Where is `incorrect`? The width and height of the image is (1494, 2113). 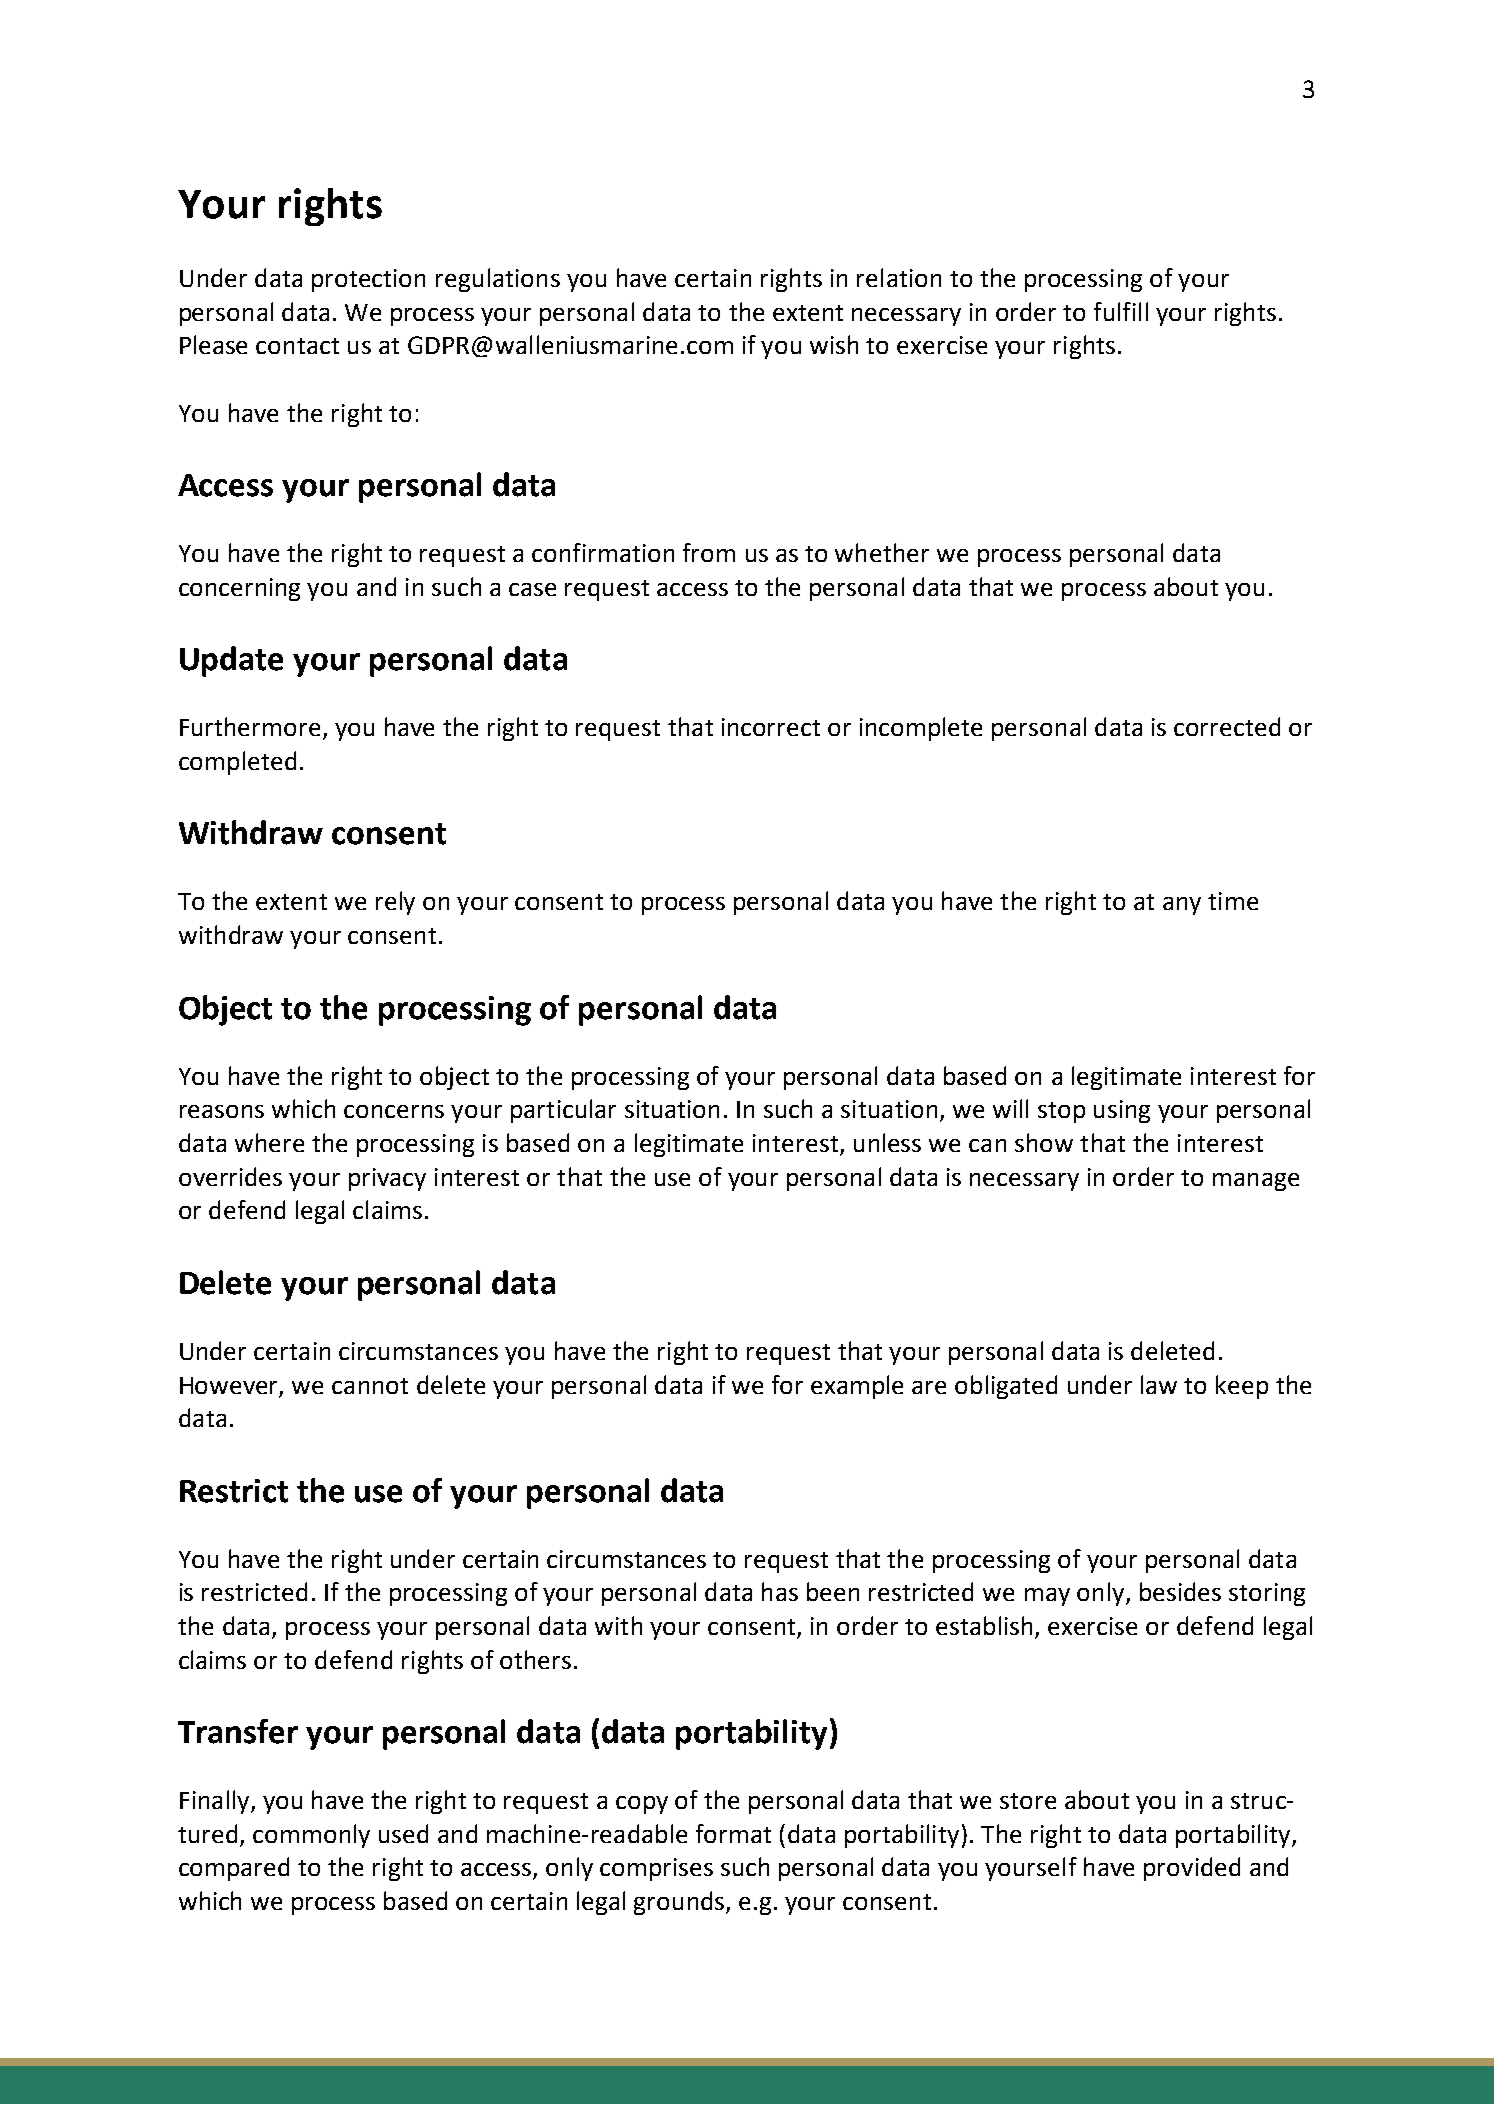
incorrect is located at coordinates (771, 727).
